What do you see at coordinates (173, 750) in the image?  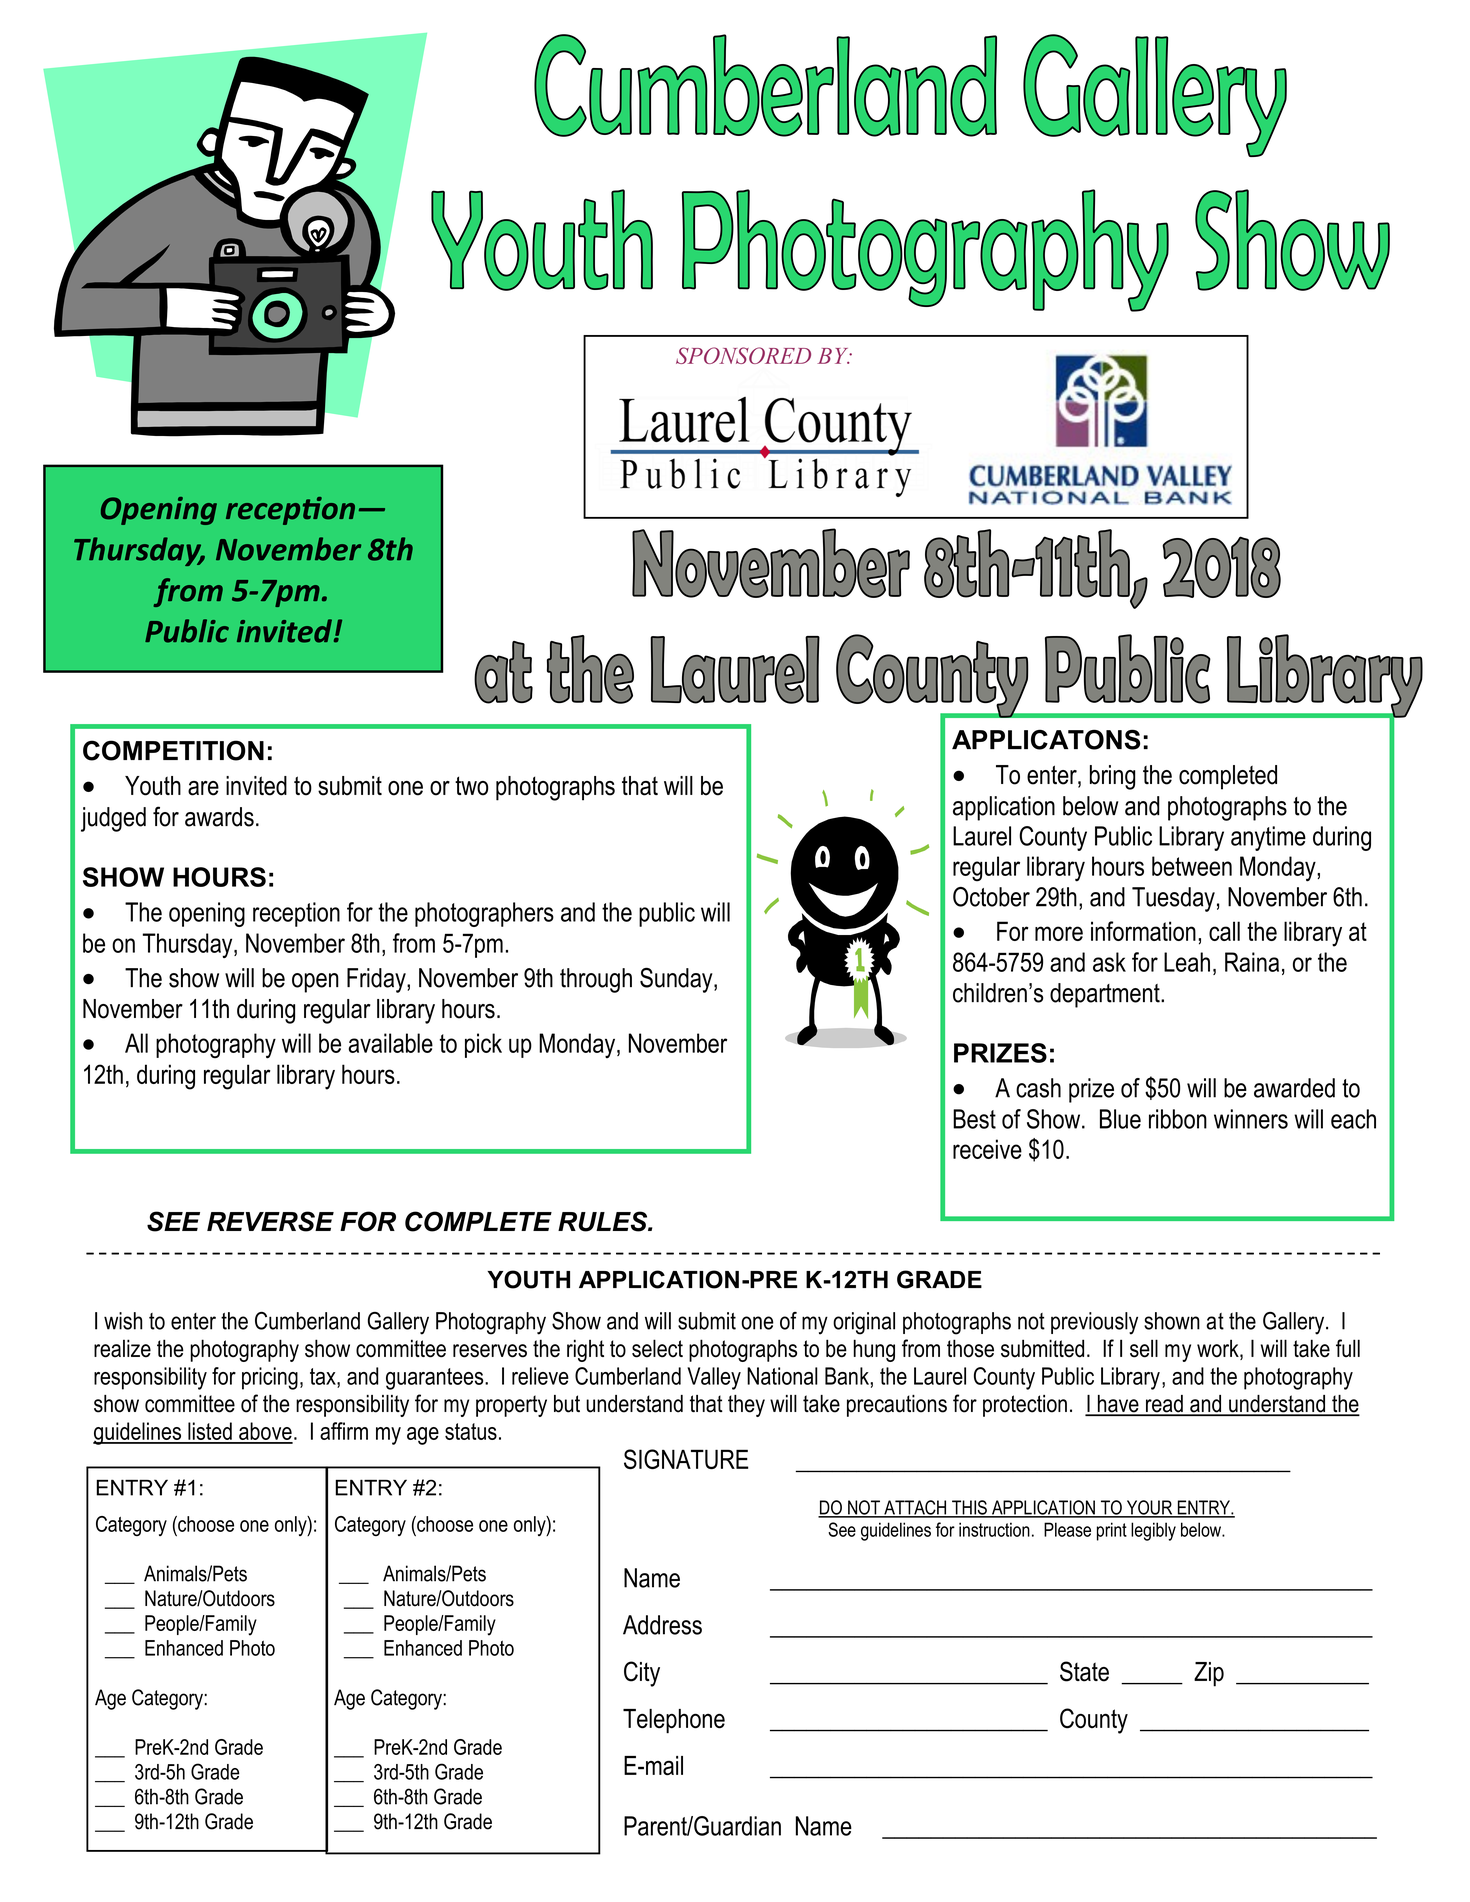 I see `COMPETITION` at bounding box center [173, 750].
